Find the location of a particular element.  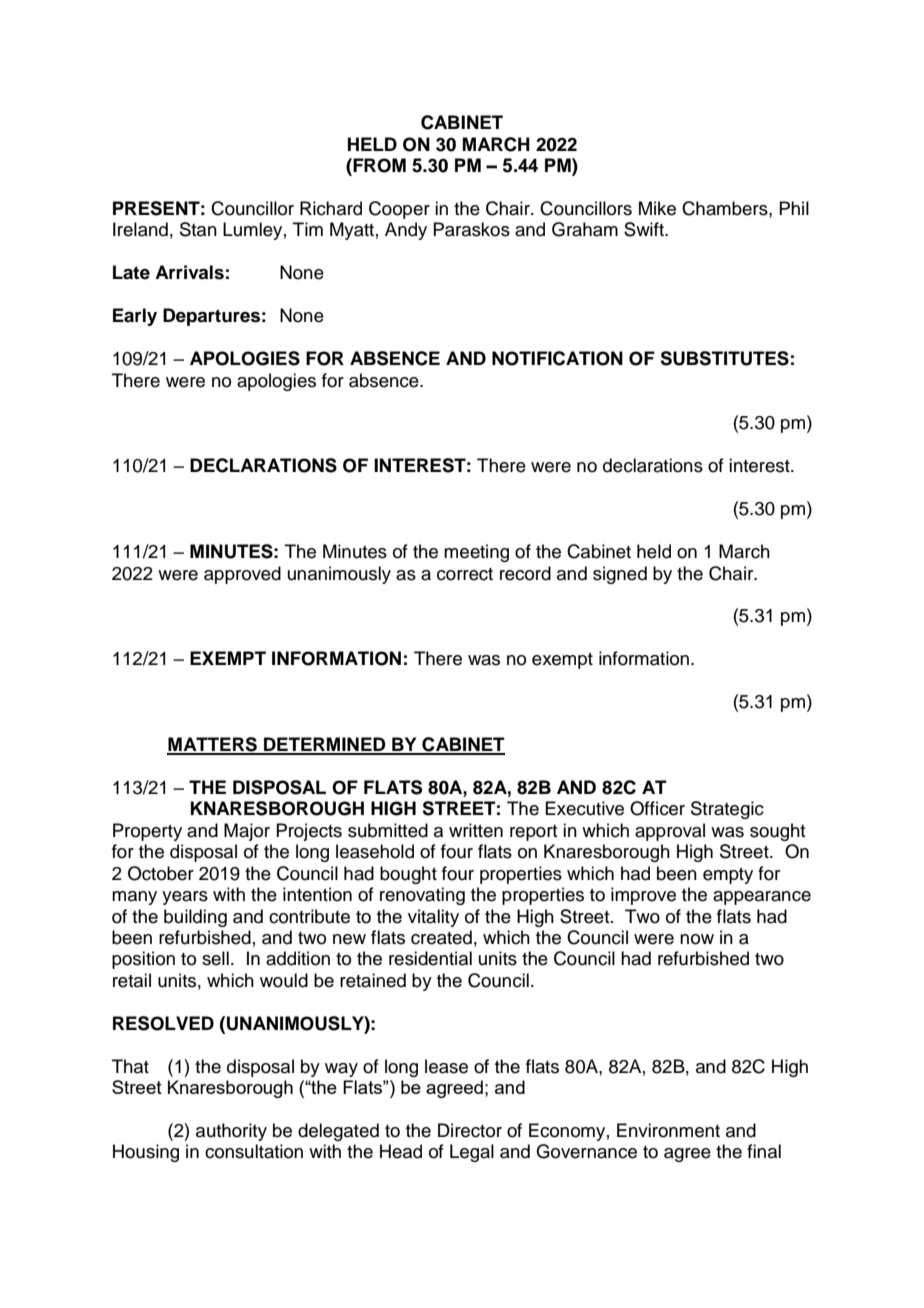

Mike is located at coordinates (657, 208).
